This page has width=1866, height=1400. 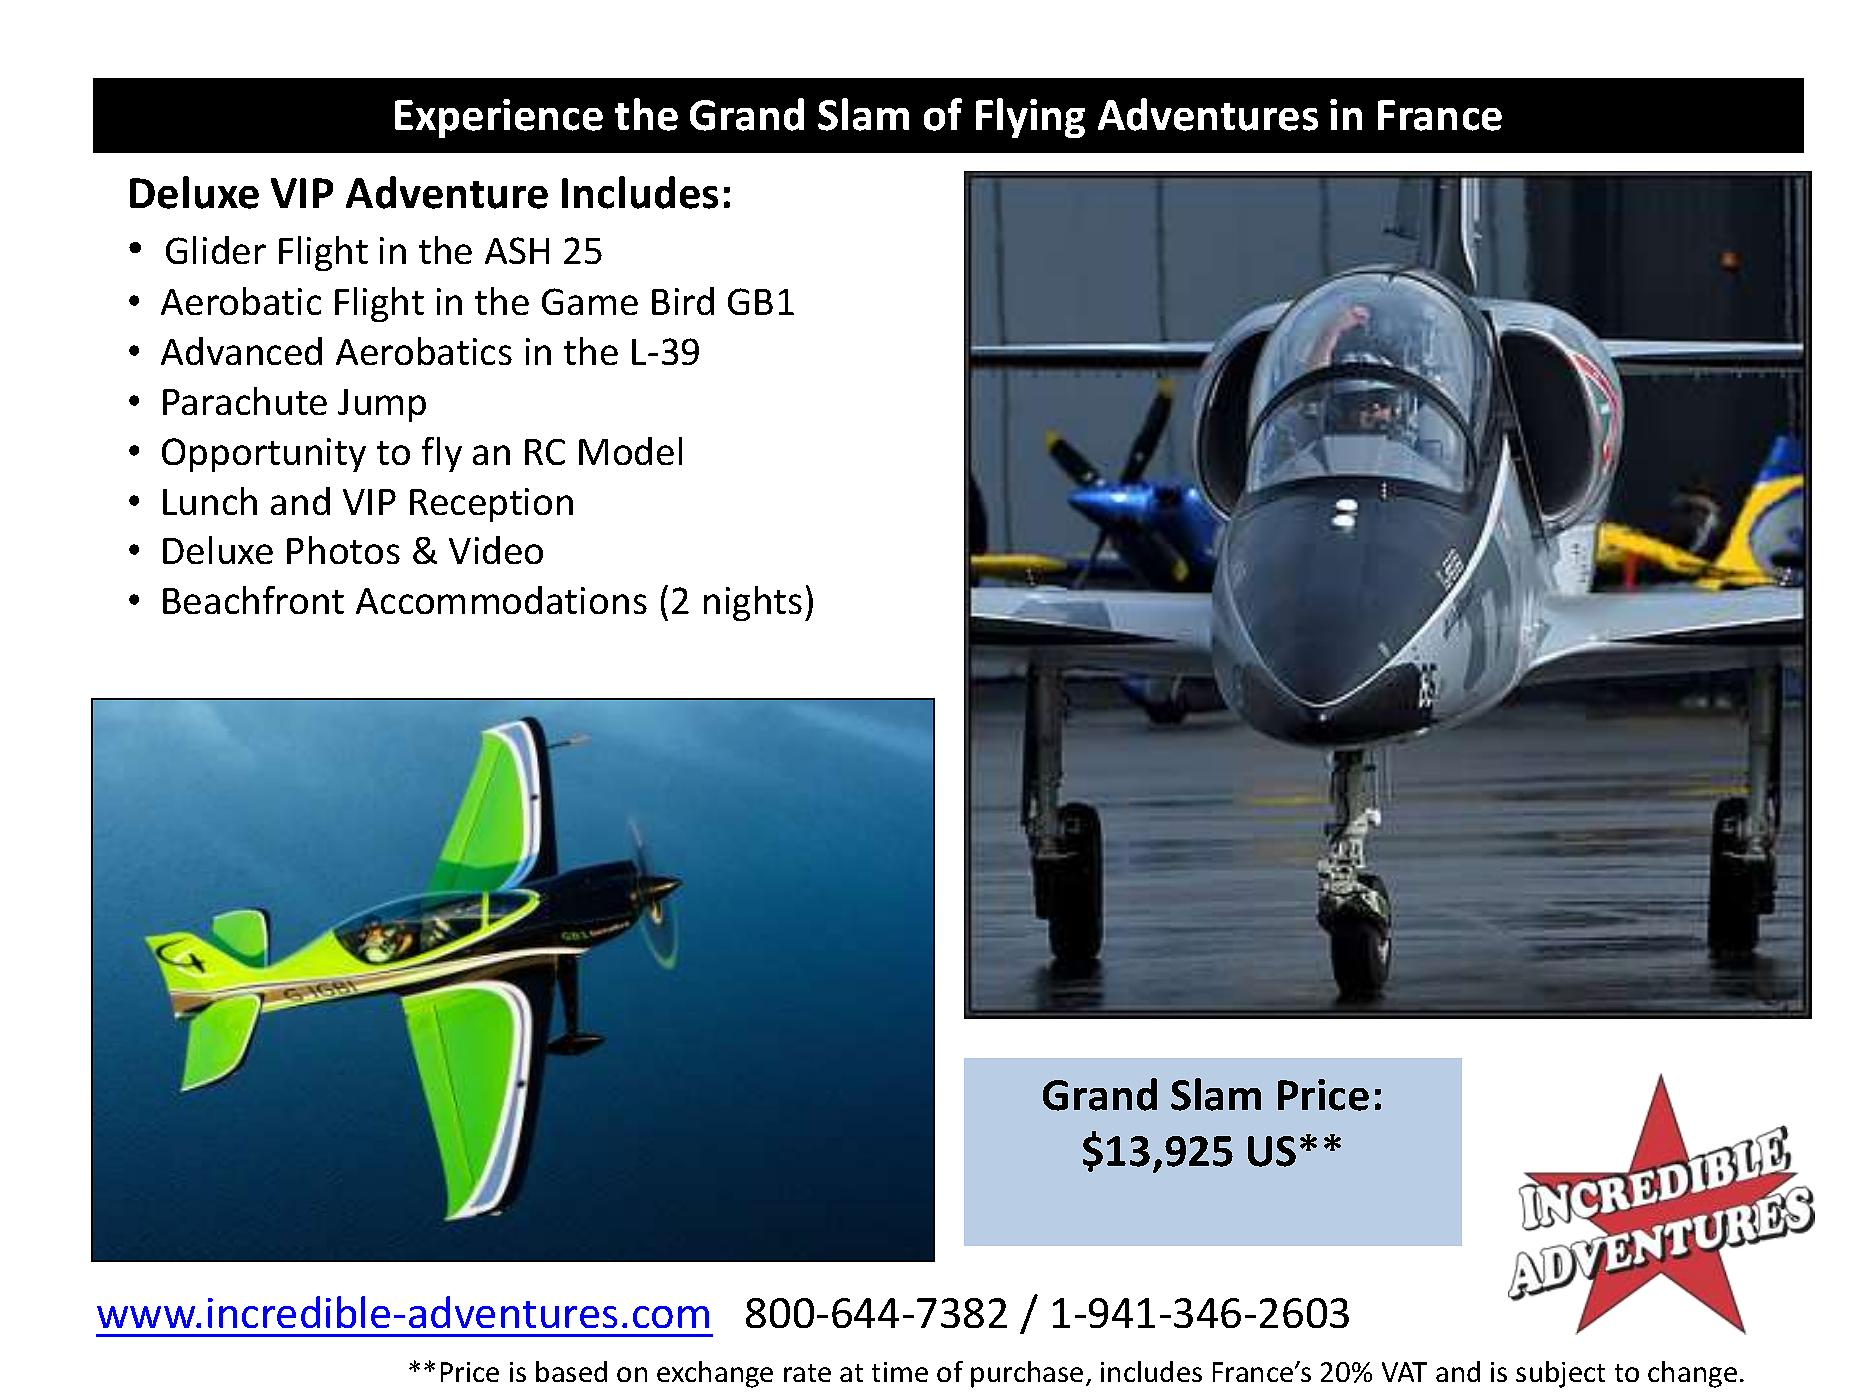 I want to click on VAT, so click(x=1404, y=1372).
